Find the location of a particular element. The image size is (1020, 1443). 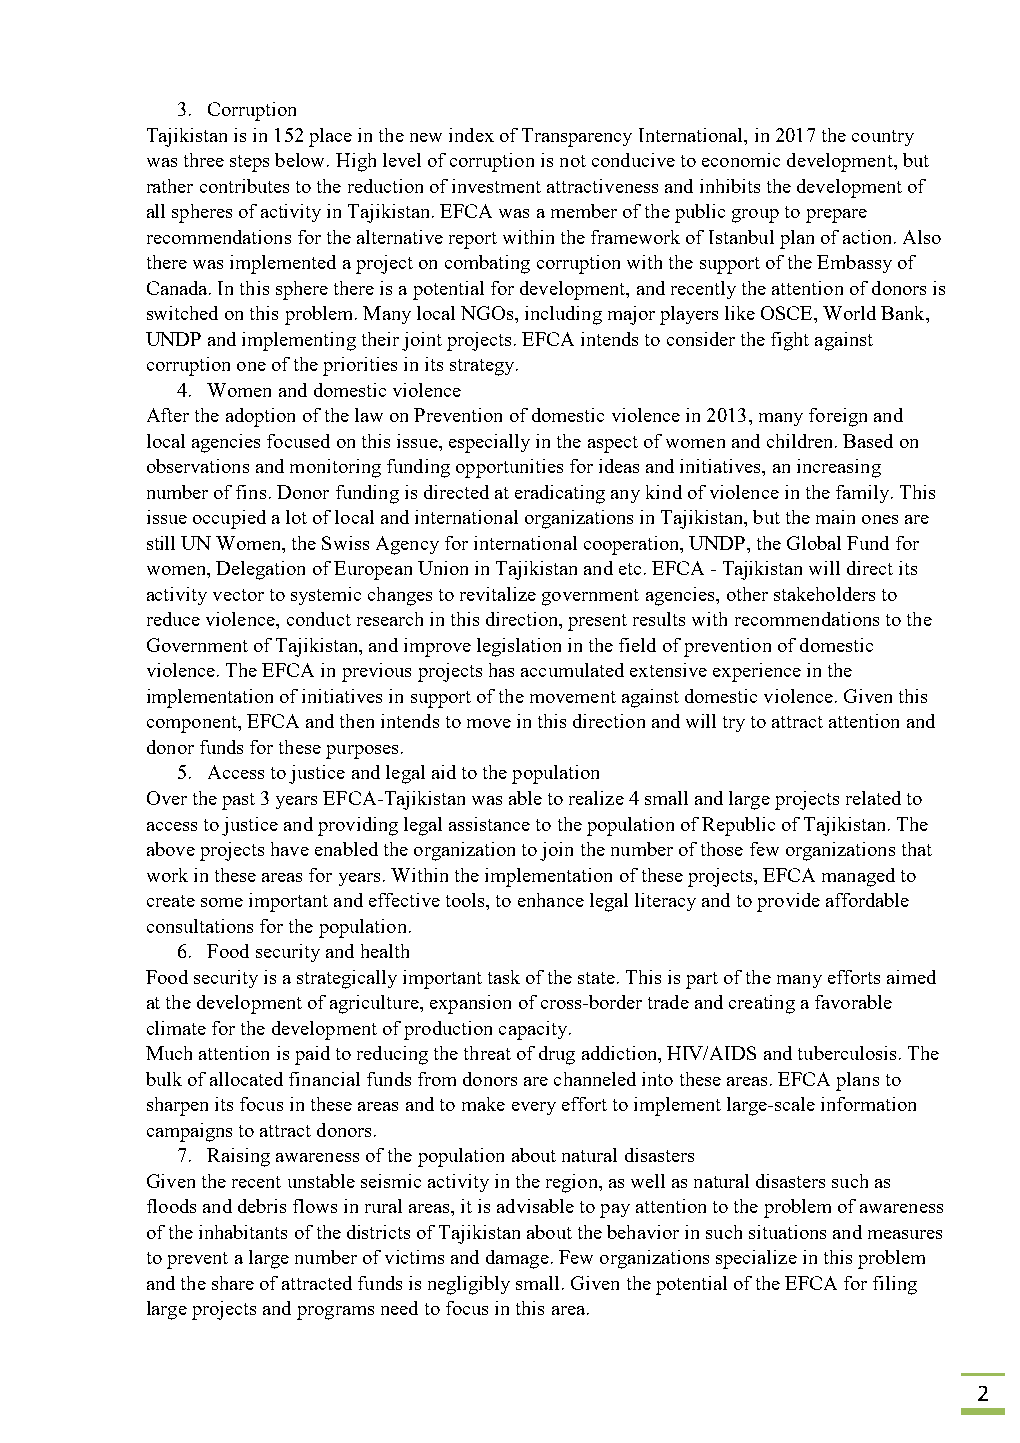

share is located at coordinates (233, 1283).
